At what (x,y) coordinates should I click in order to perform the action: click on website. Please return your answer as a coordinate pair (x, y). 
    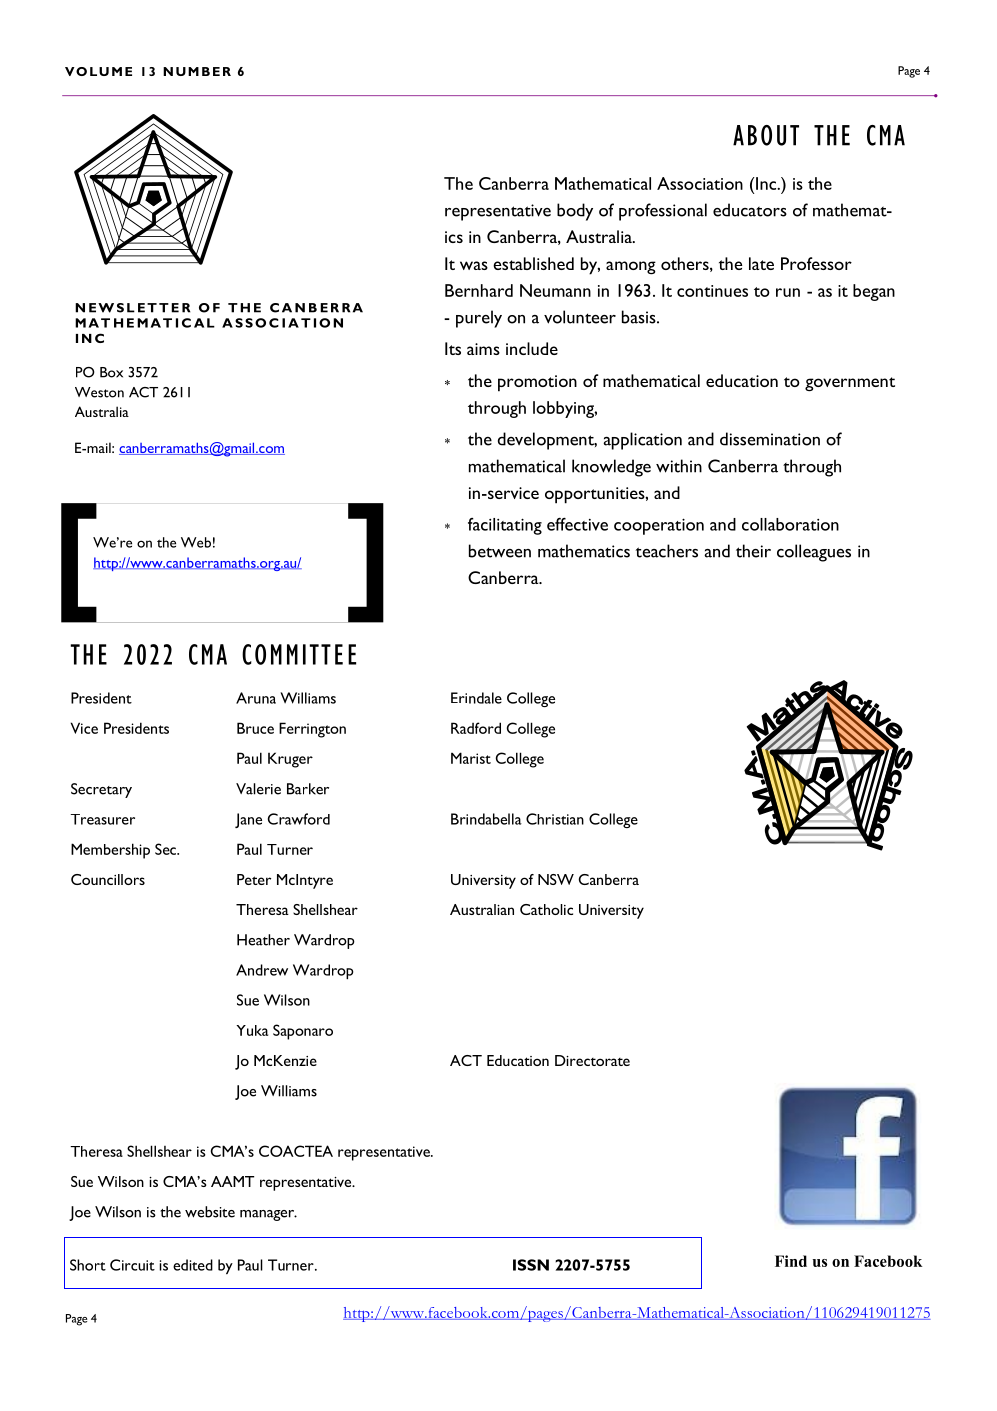
    Looking at the image, I should click on (210, 1212).
